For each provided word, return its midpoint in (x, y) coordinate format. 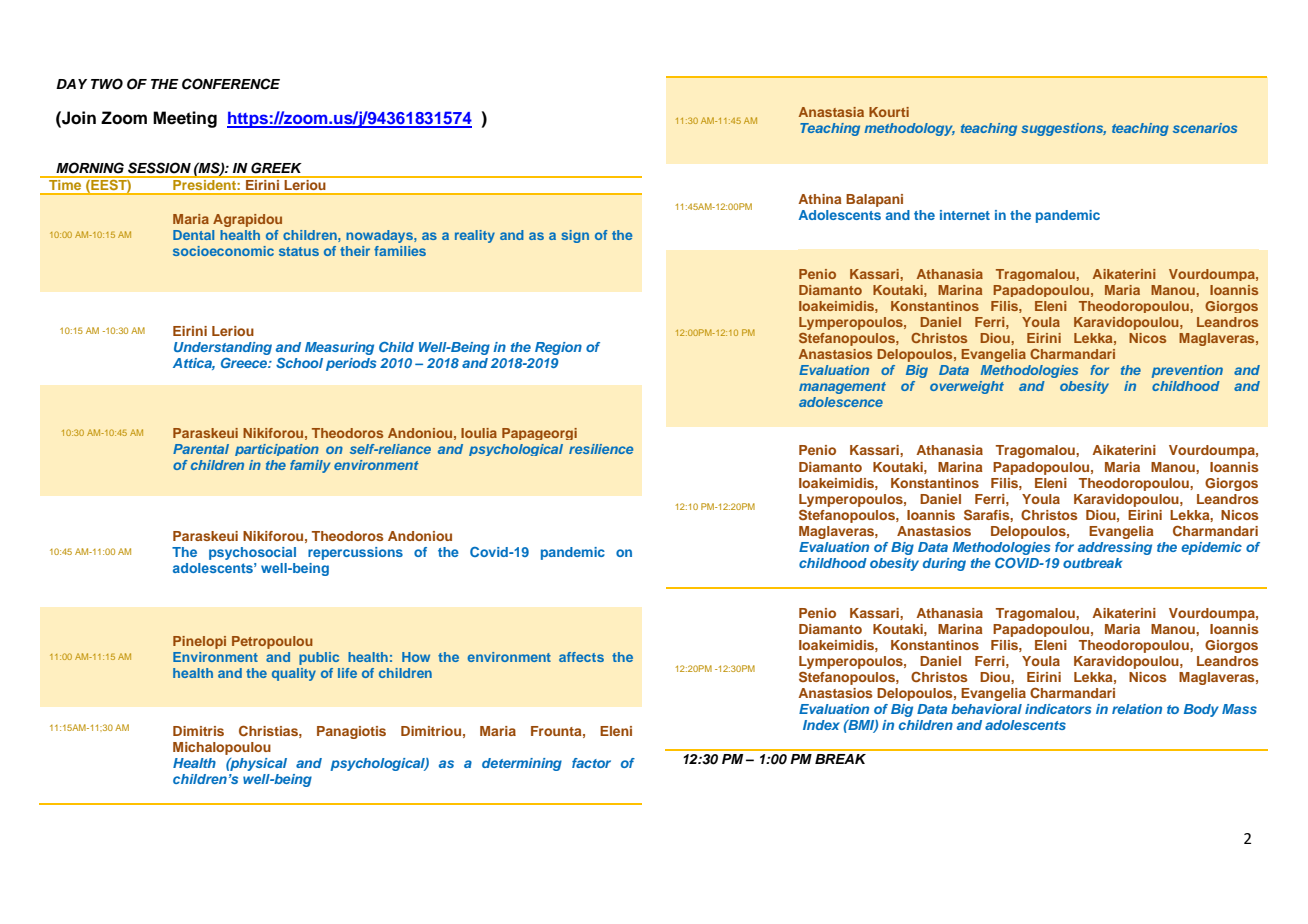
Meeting (185, 119)
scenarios (1205, 128)
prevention (1187, 371)
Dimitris (198, 731)
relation (1137, 709)
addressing (1115, 548)
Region (558, 348)
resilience (601, 449)
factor (591, 763)
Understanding (223, 348)
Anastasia (831, 112)
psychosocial (252, 553)
